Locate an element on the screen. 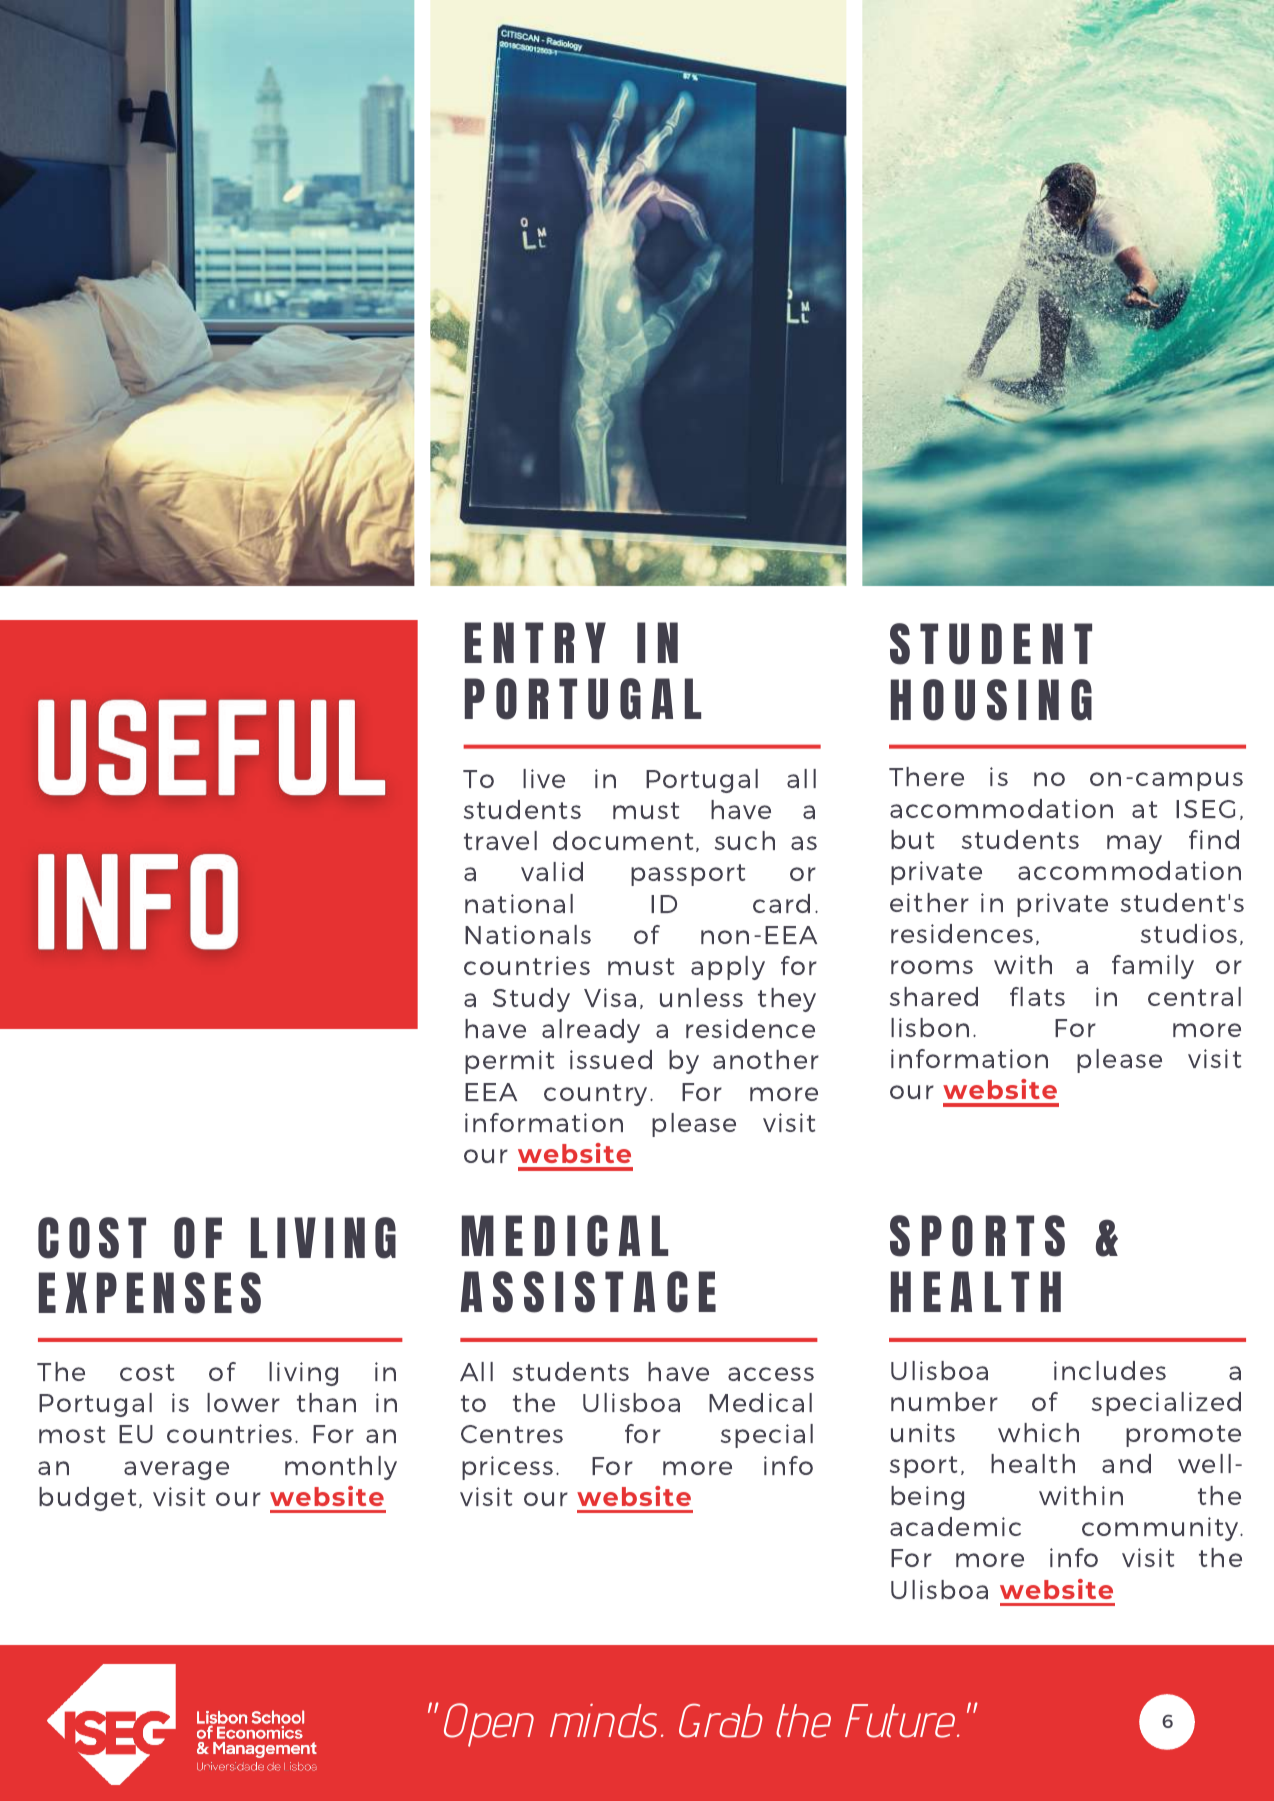 The image size is (1274, 1801). Future is located at coordinates (902, 1721).
